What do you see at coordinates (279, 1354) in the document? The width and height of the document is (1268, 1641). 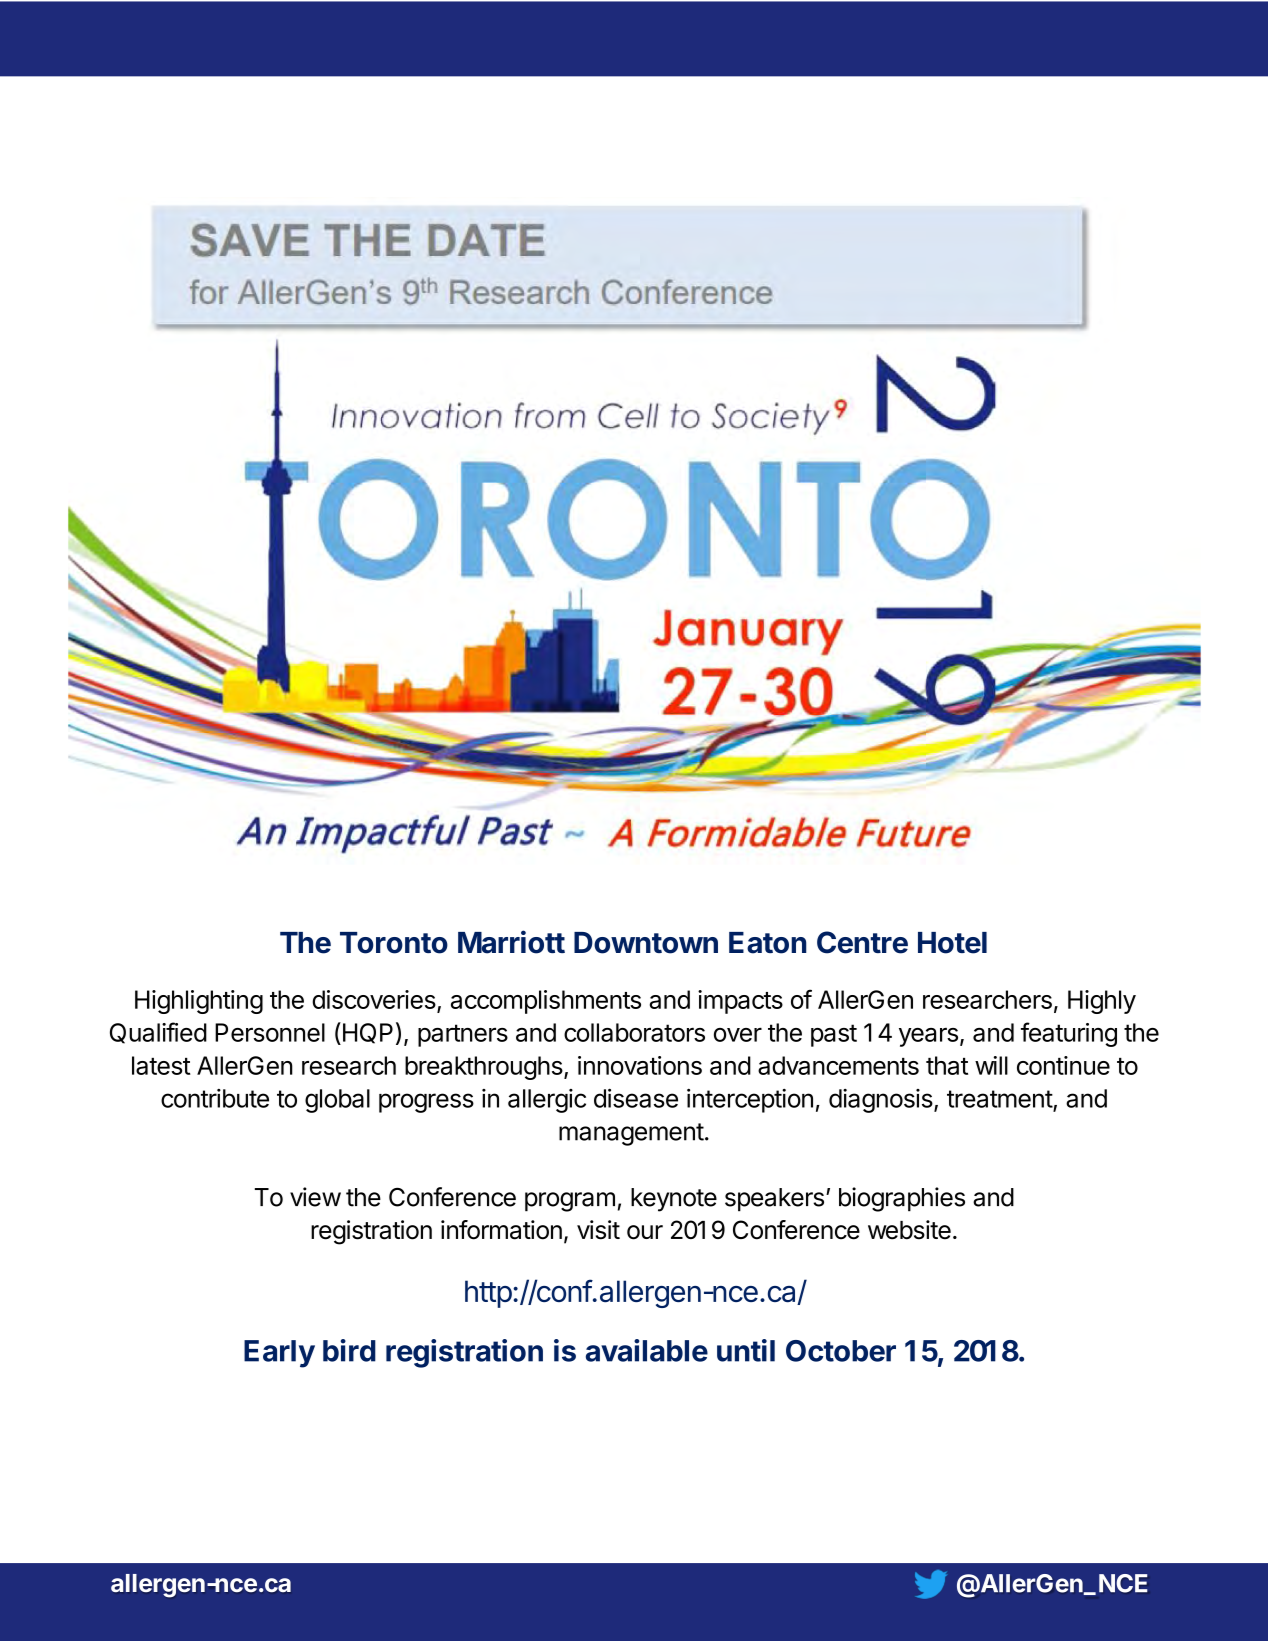 I see `Early` at bounding box center [279, 1354].
